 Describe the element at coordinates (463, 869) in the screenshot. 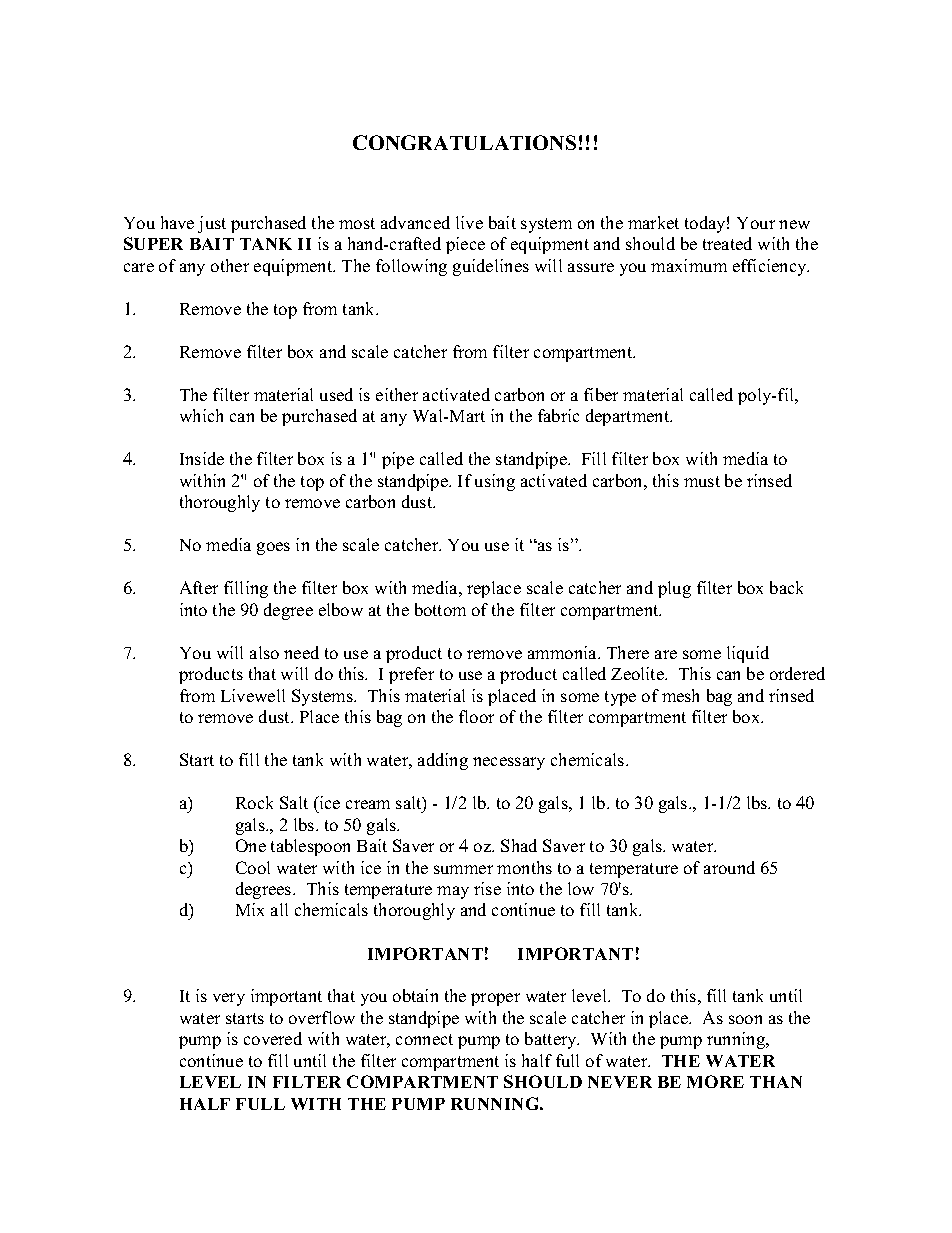

I see `summer` at that location.
